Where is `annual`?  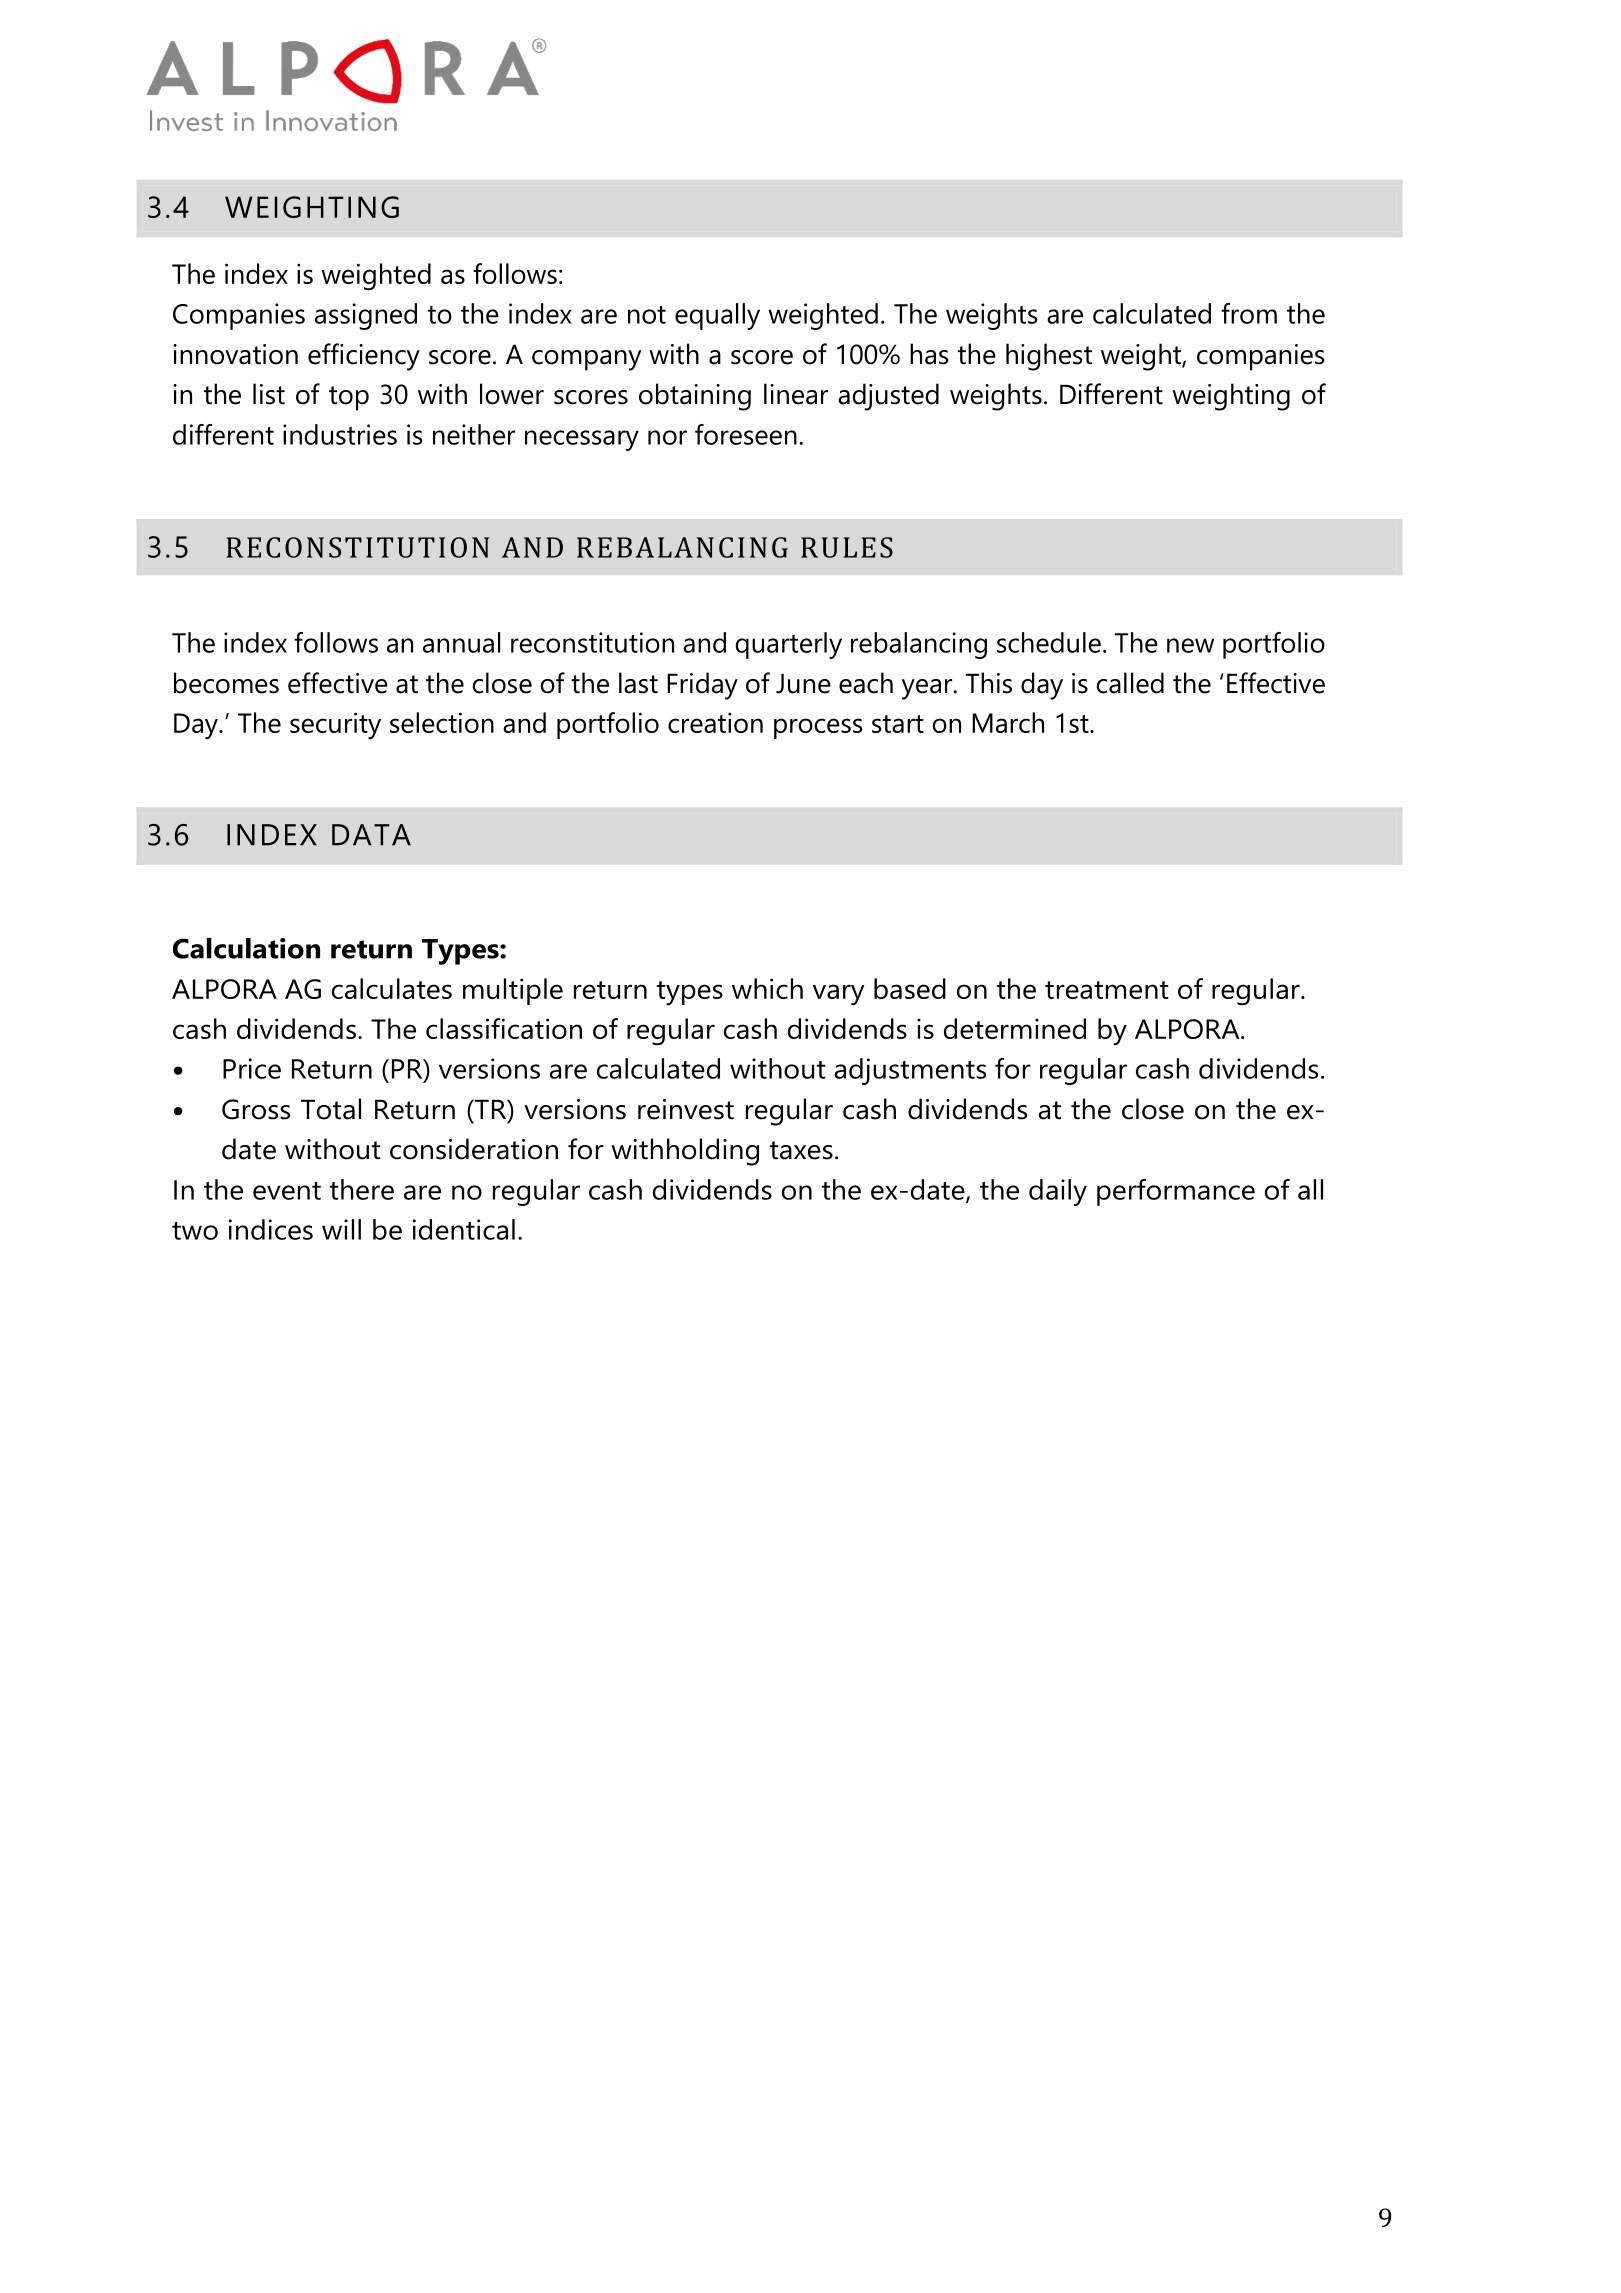 annual is located at coordinates (461, 642).
